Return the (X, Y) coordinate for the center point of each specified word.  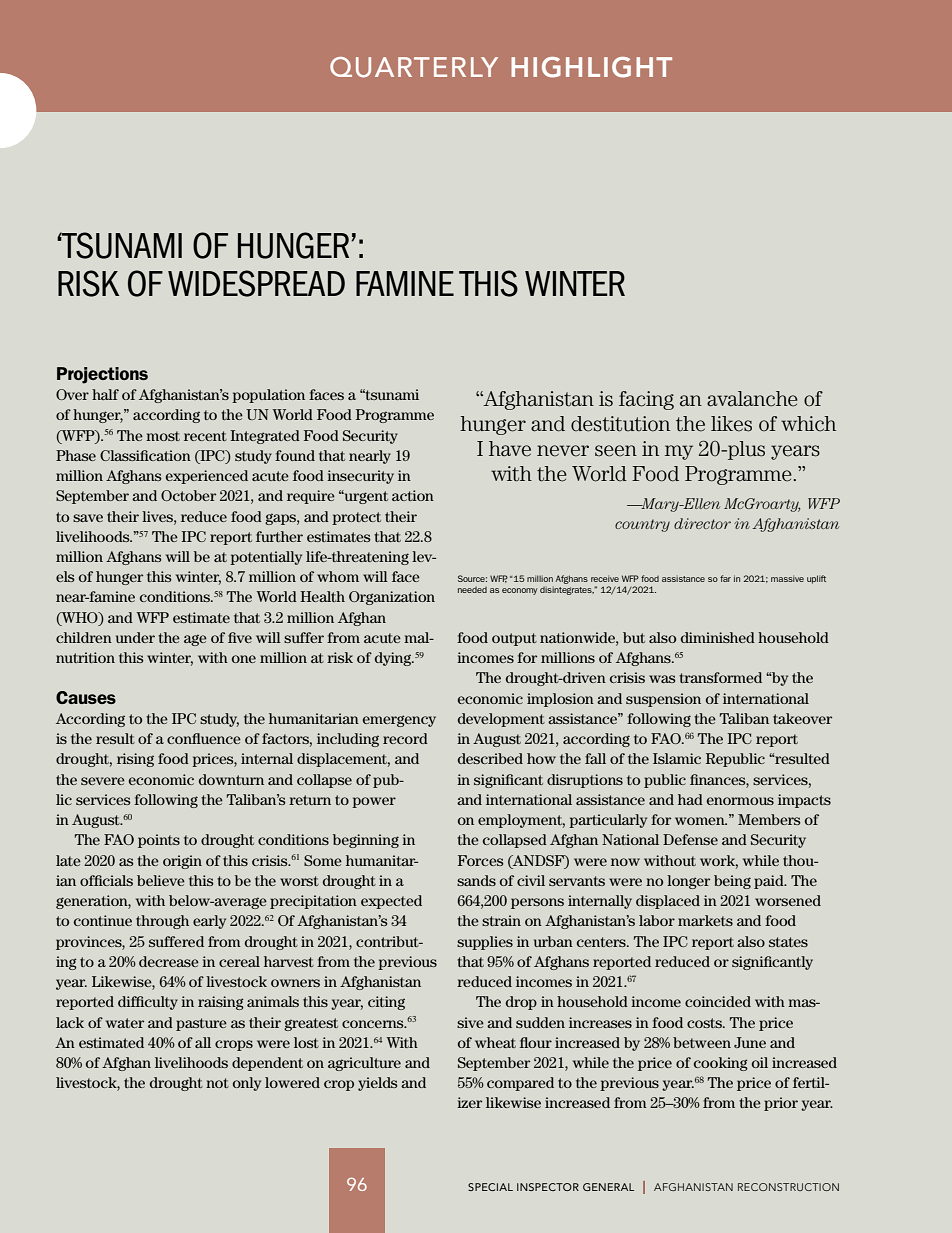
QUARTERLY (414, 67)
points (159, 841)
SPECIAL (490, 1187)
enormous (740, 801)
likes (731, 424)
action (413, 495)
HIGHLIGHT (591, 67)
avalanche (752, 399)
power (374, 802)
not (217, 1083)
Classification (145, 455)
